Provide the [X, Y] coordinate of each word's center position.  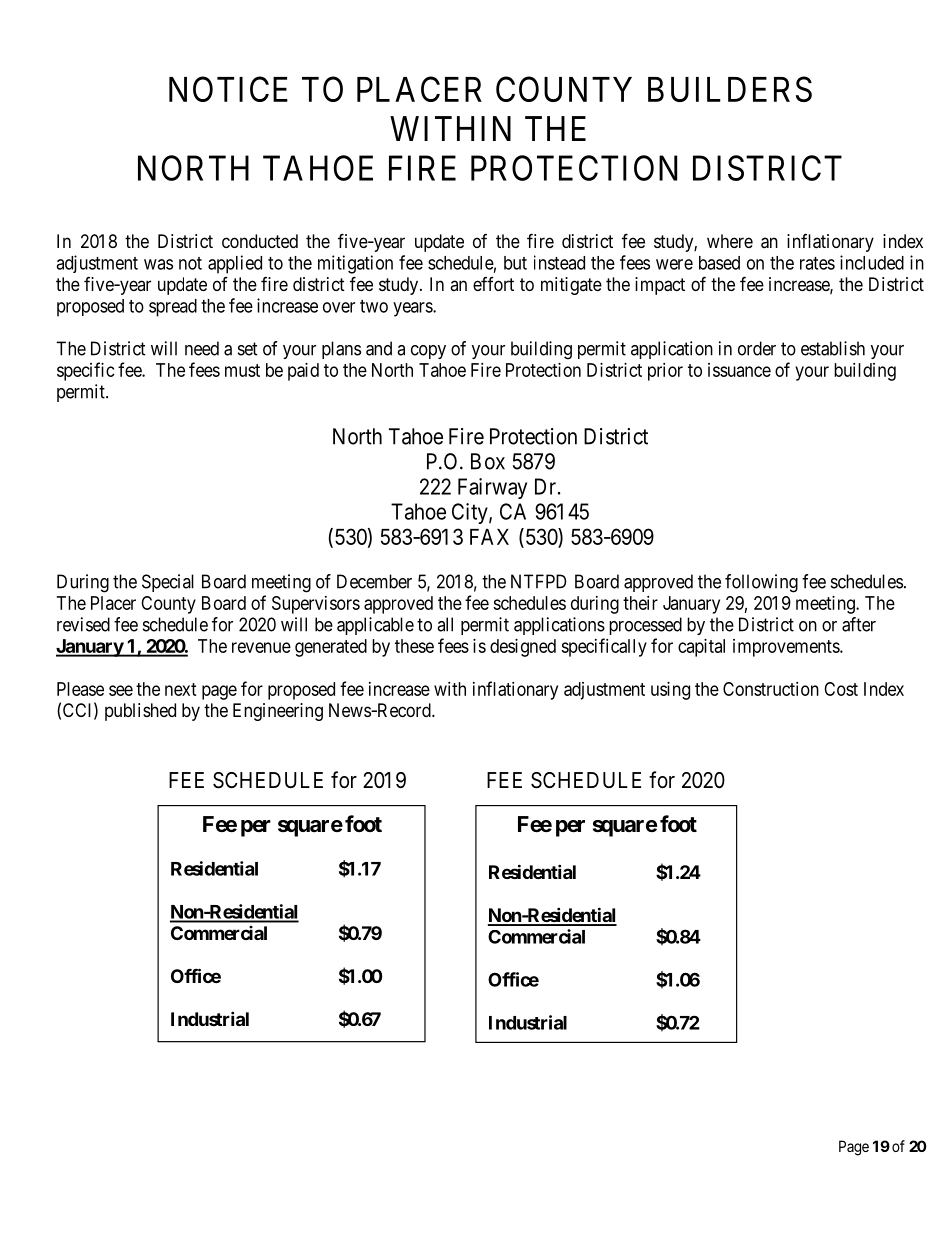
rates [817, 263]
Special [168, 583]
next [181, 689]
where [730, 241]
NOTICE [228, 89]
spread [173, 308]
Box [488, 461]
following [761, 583]
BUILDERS [730, 89]
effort [493, 284]
